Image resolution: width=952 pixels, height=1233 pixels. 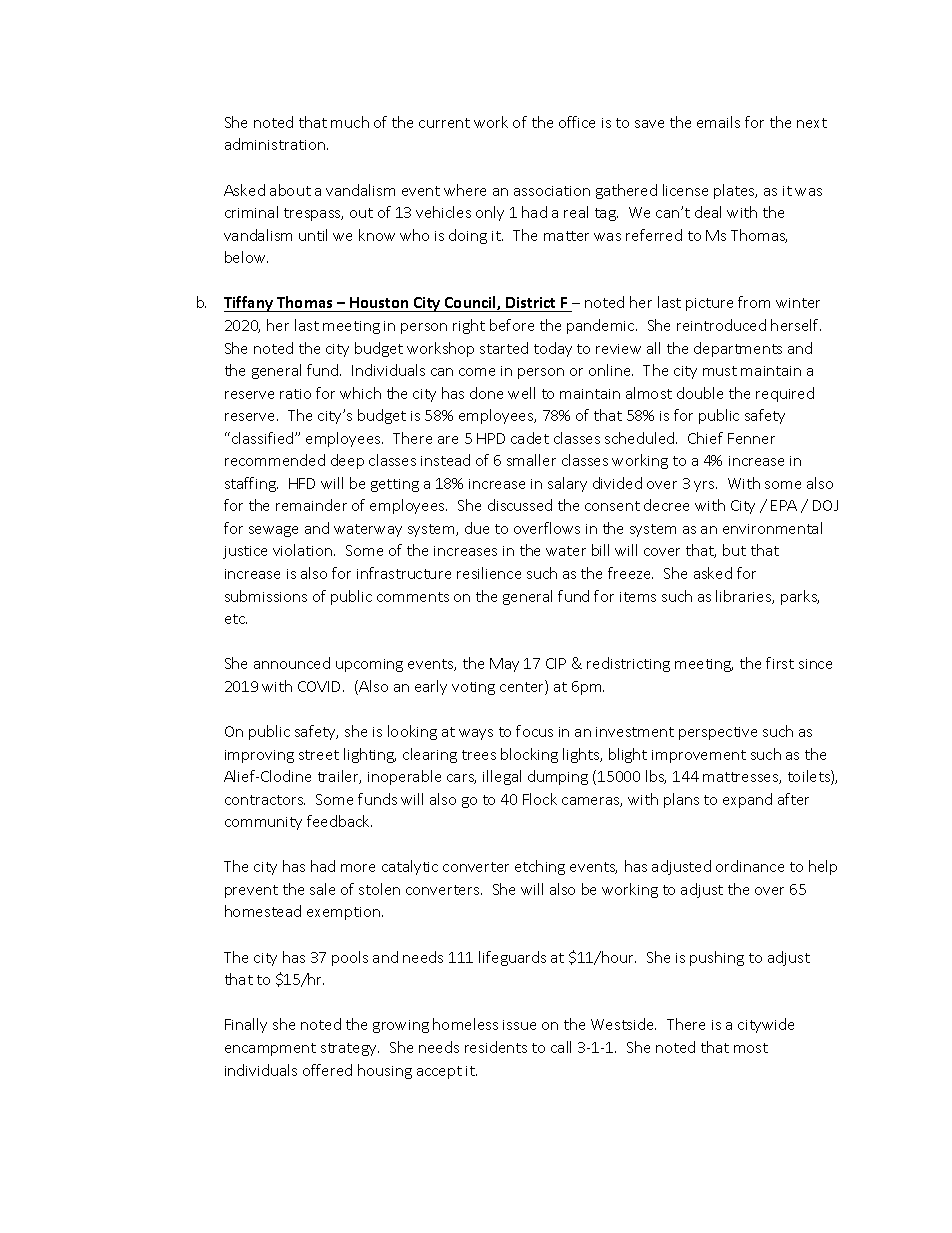 What do you see at coordinates (552, 191) in the screenshot?
I see `association` at bounding box center [552, 191].
